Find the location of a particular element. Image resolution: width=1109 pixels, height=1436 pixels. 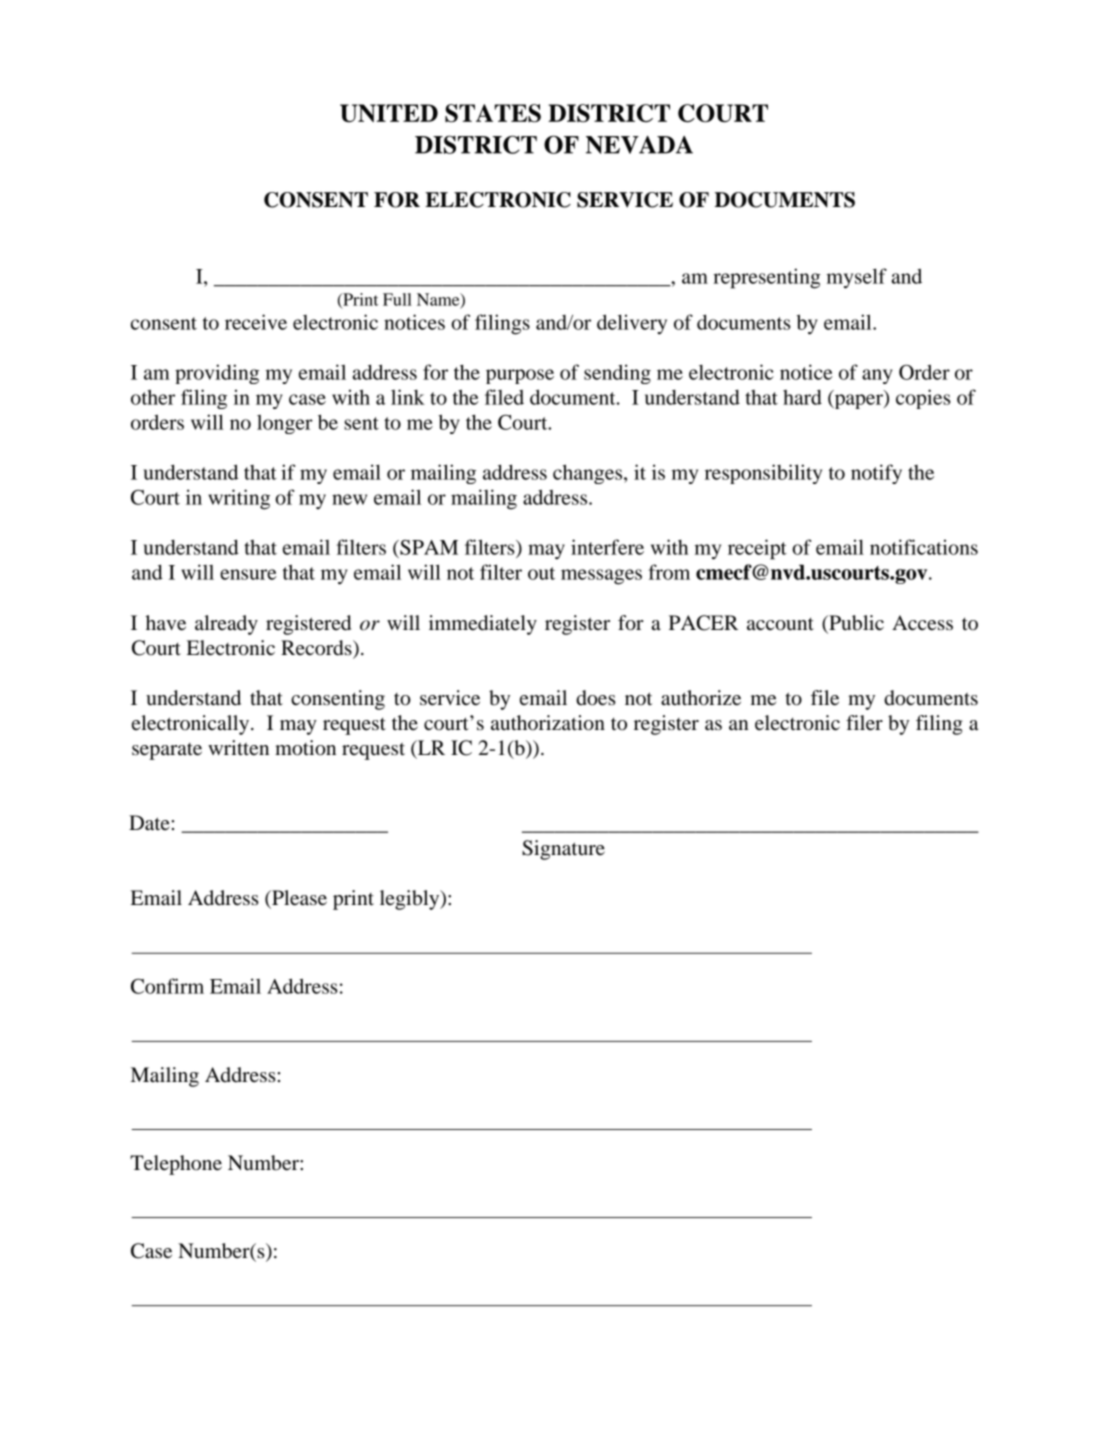

Public is located at coordinates (855, 623).
